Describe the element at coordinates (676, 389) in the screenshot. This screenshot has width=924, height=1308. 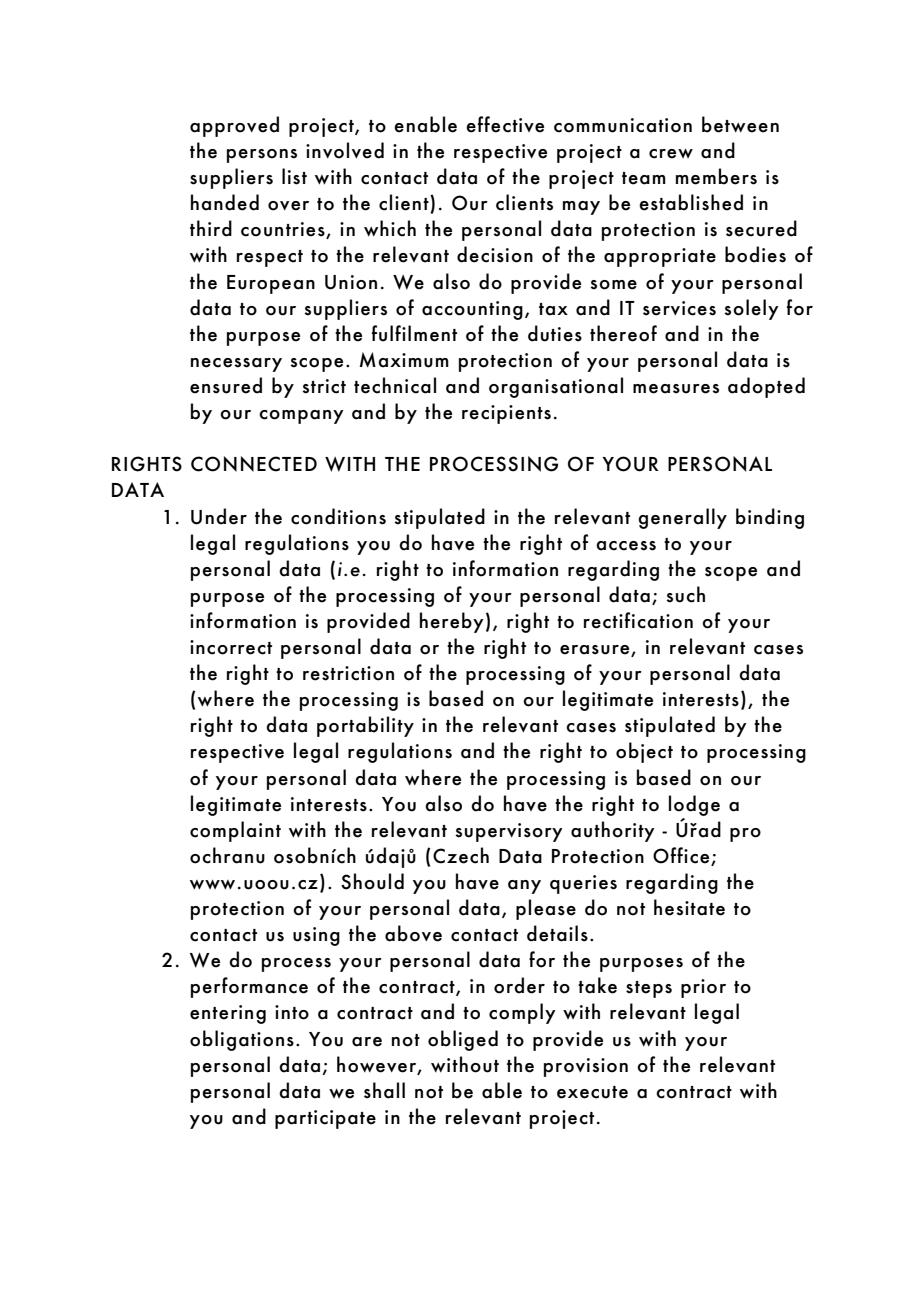
I see `measures` at that location.
